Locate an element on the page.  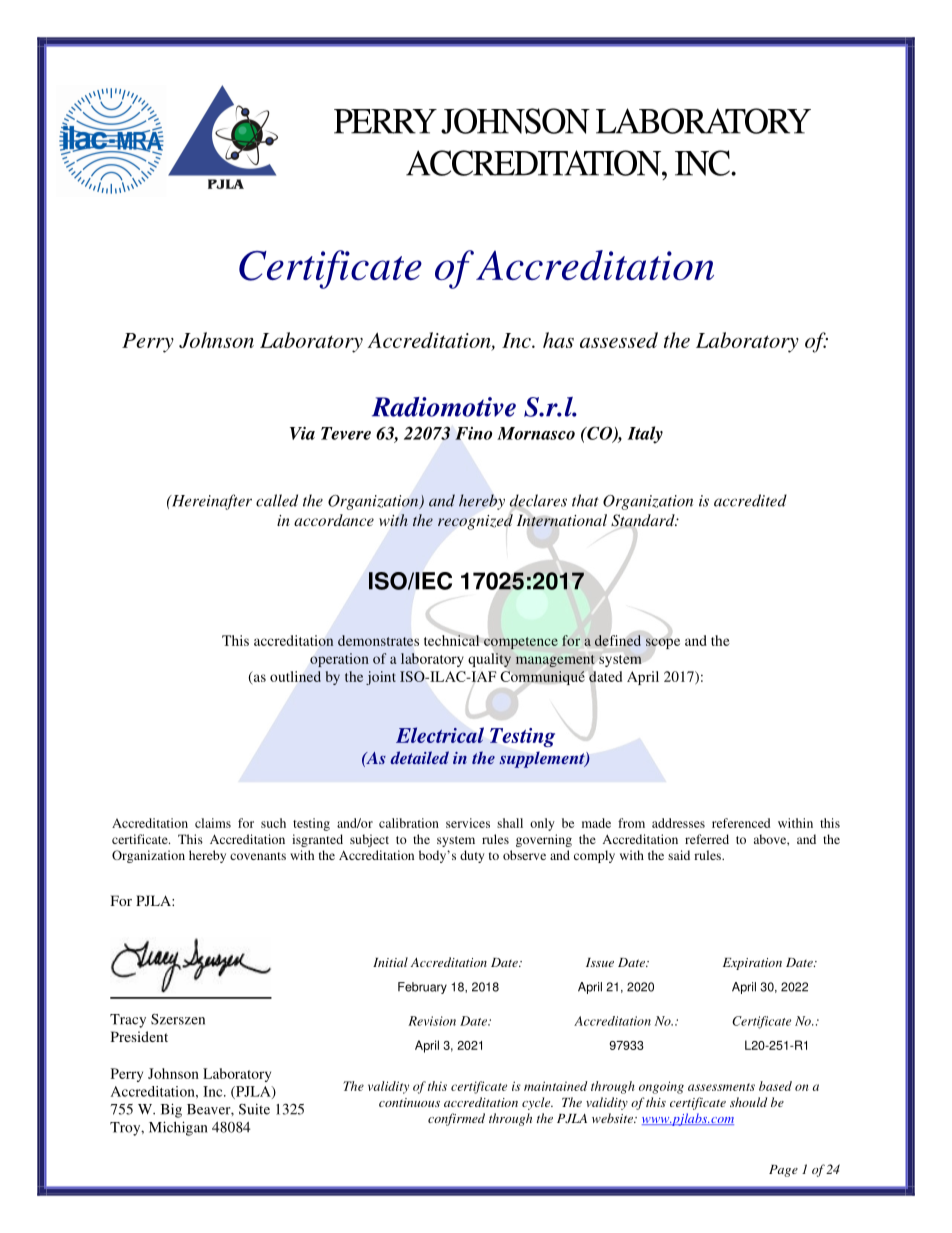
addresses is located at coordinates (678, 823).
